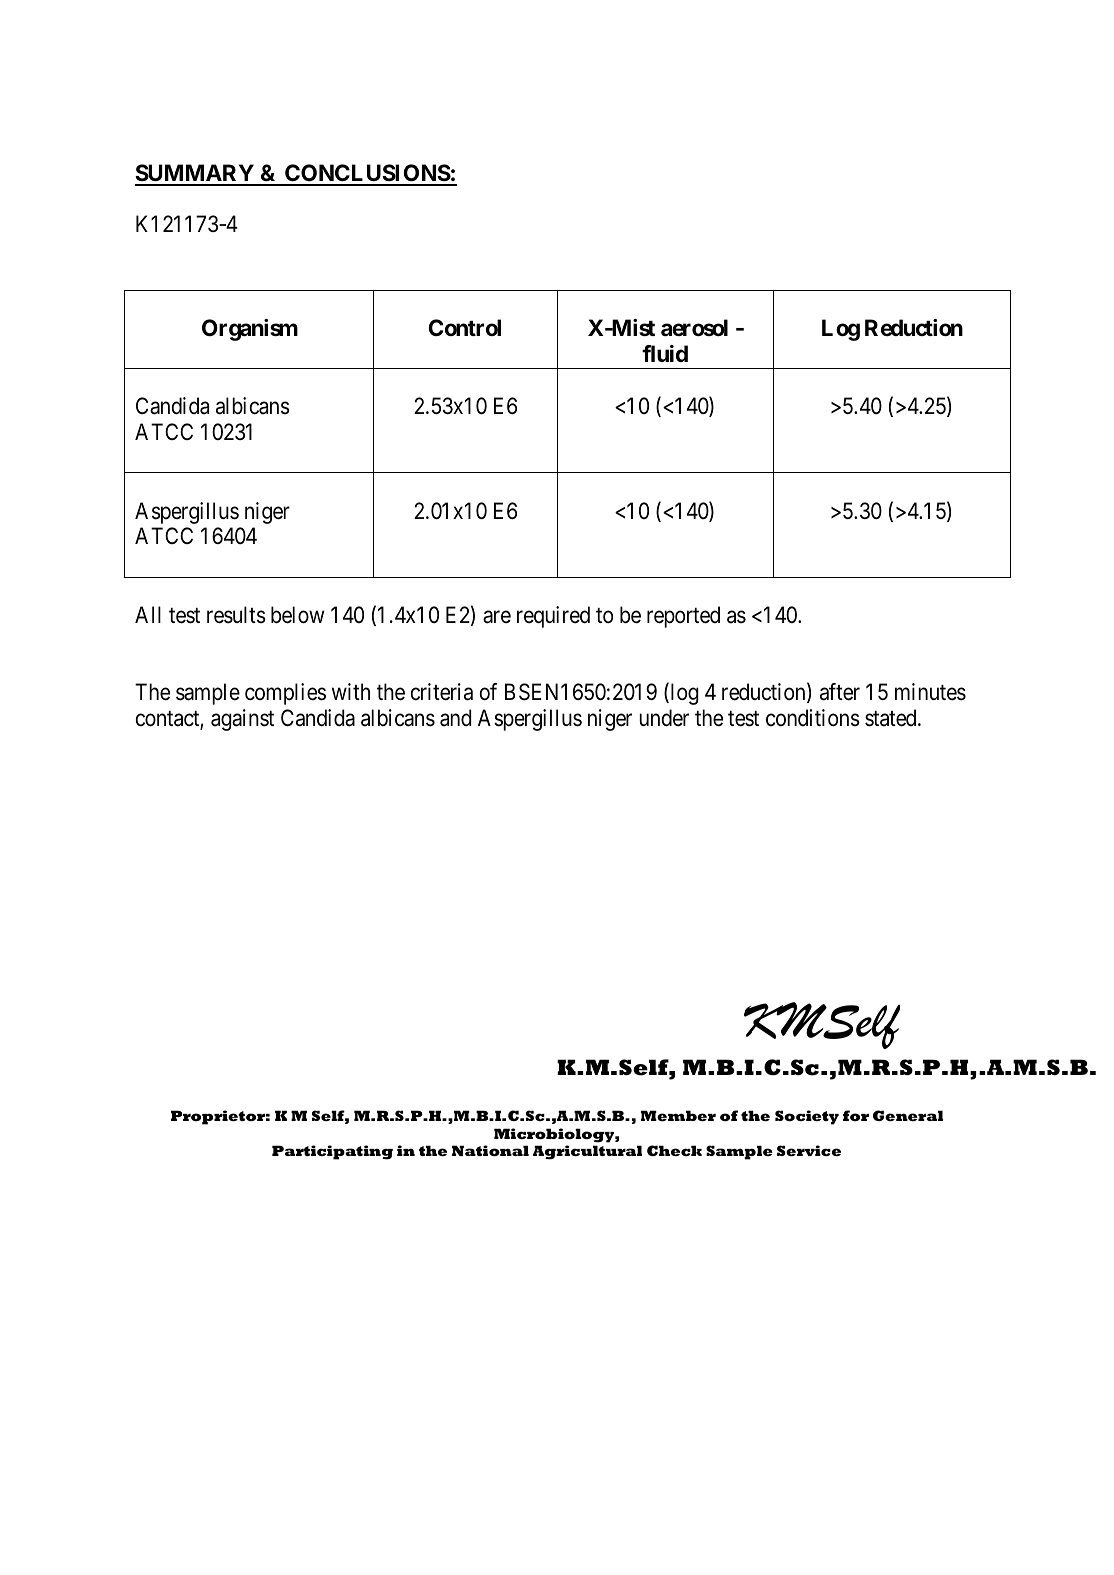 This document has width=1114, height=1575. What do you see at coordinates (664, 718) in the document?
I see `under` at bounding box center [664, 718].
